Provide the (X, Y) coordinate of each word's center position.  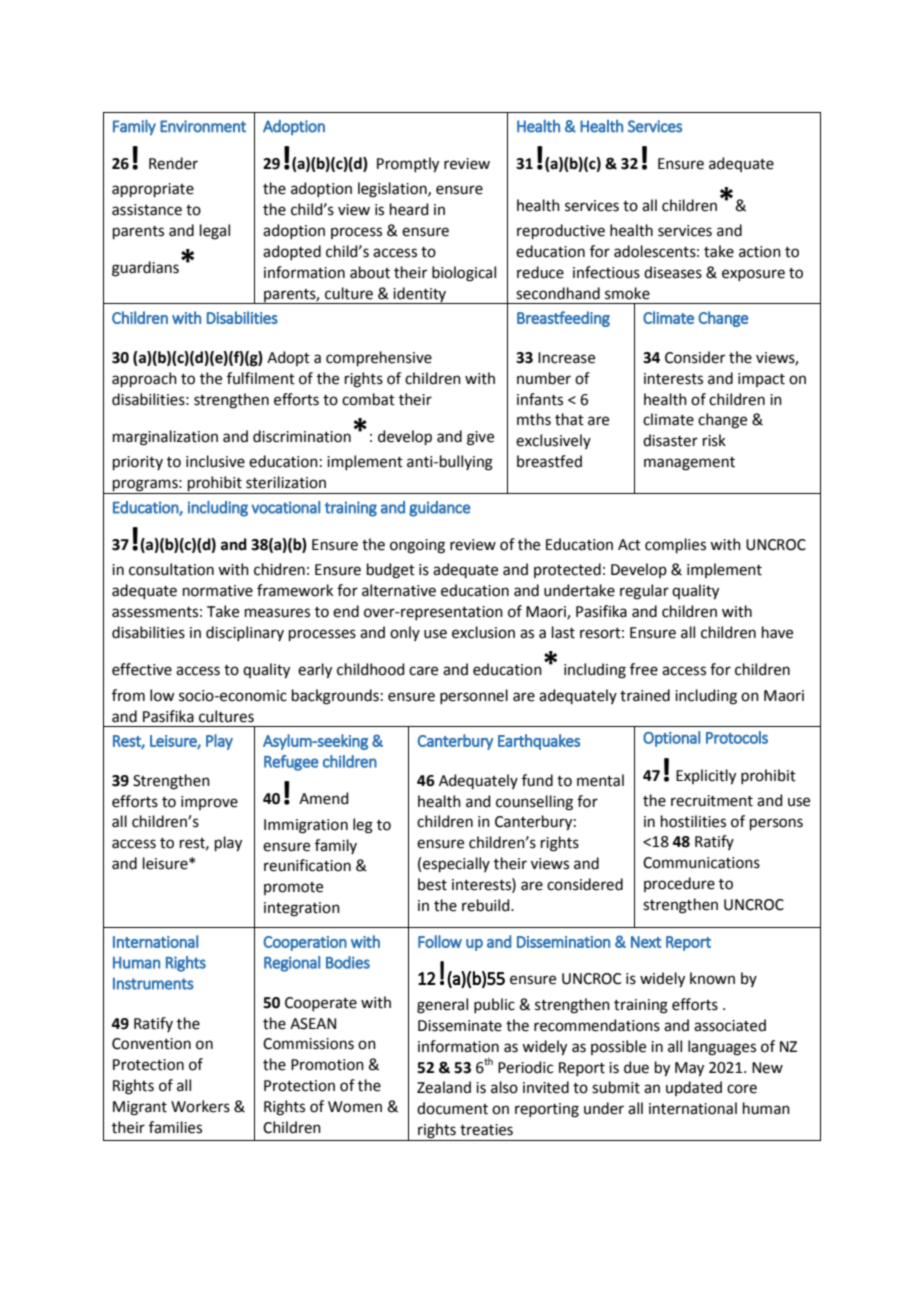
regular (644, 592)
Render (173, 163)
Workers (200, 1106)
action (760, 252)
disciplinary (245, 633)
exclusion (483, 632)
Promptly (408, 165)
